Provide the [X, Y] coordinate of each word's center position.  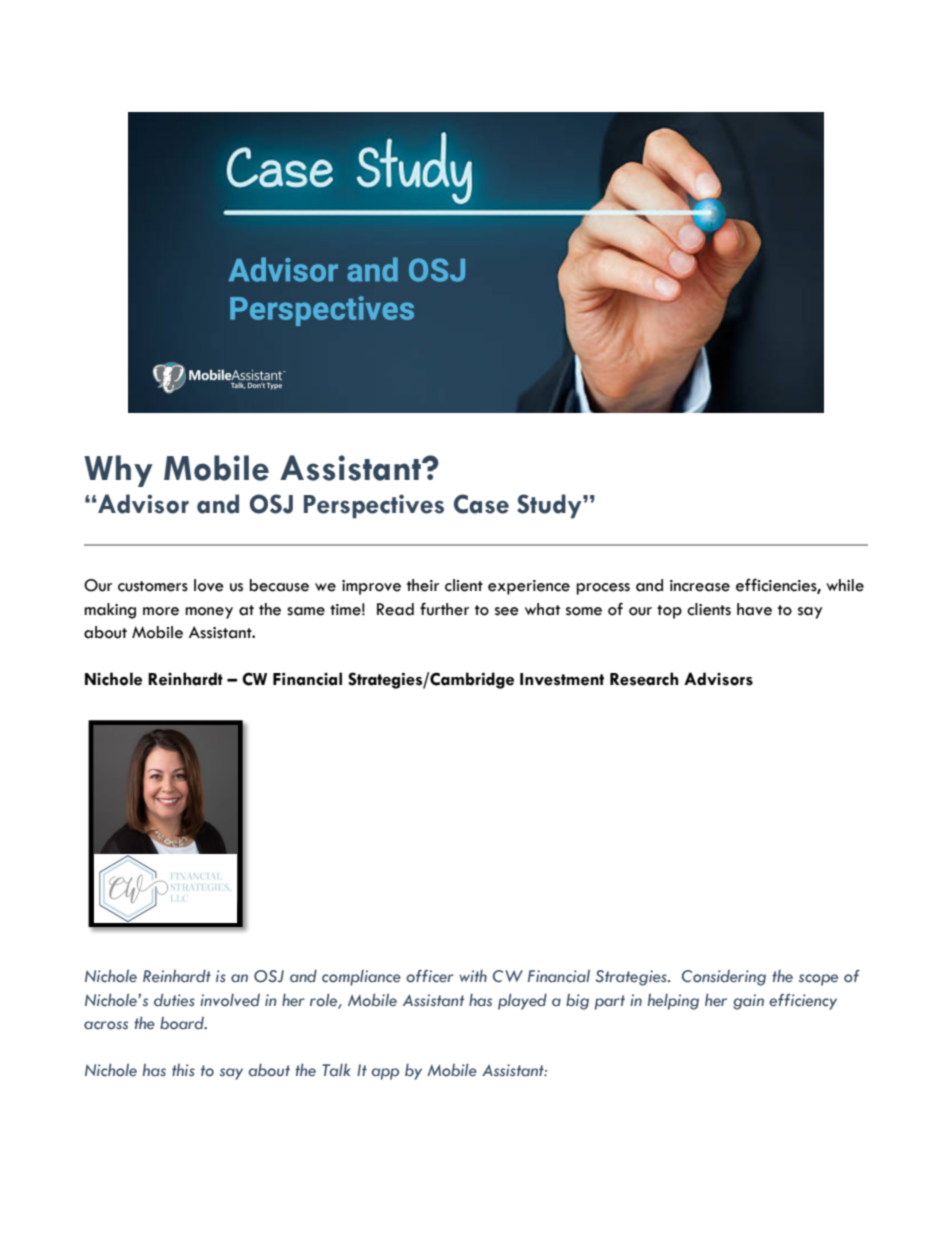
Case [481, 504]
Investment [562, 679]
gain [748, 1002]
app [385, 1074]
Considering [724, 978]
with [473, 975]
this [183, 1070]
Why [118, 471]
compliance [361, 978]
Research [644, 679]
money [209, 613]
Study [550, 506]
